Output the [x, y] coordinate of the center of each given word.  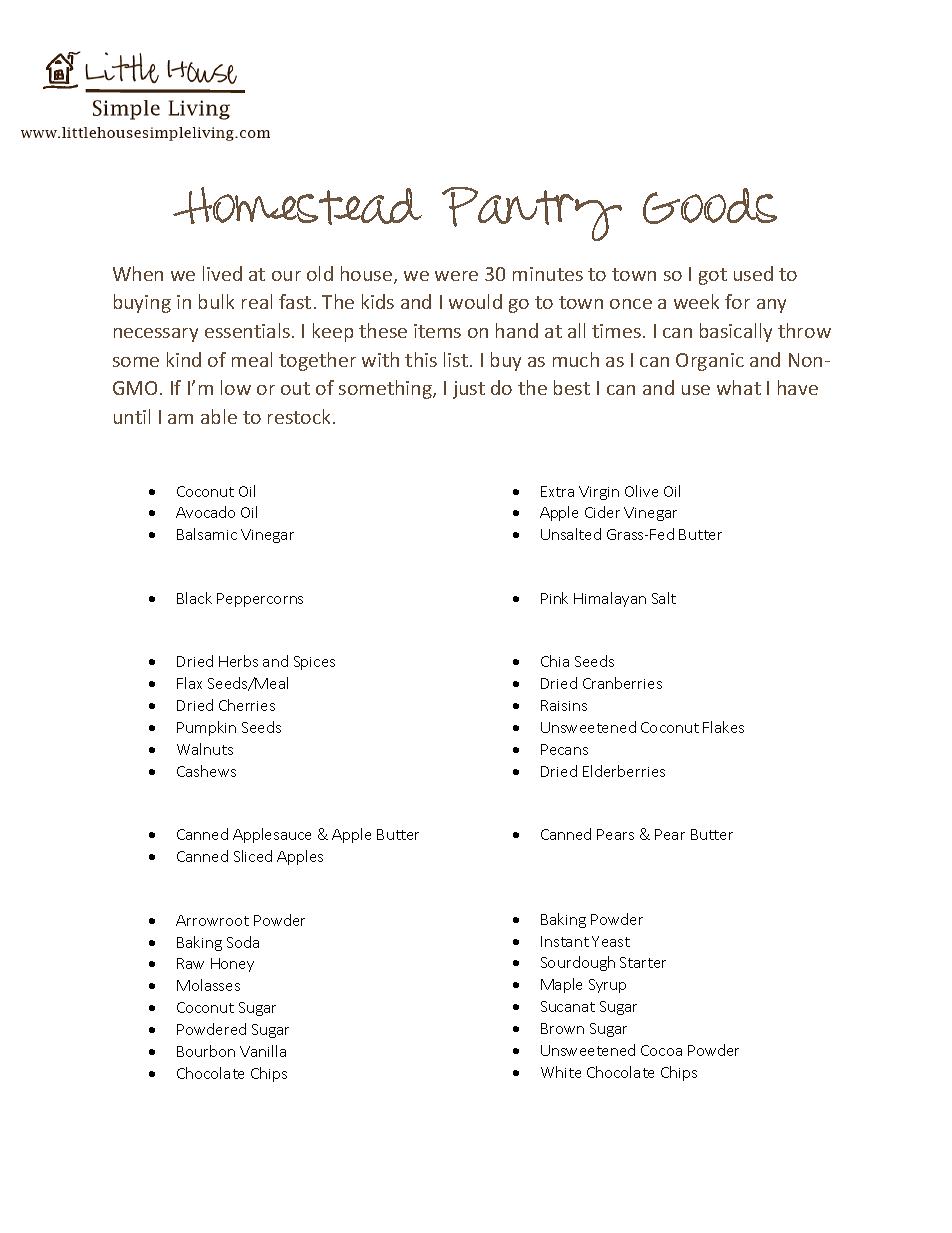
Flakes [723, 727]
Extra [557, 491]
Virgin [599, 493]
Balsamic [207, 534]
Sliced [253, 856]
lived [222, 273]
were [456, 276]
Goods [710, 206]
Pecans [564, 749]
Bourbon [206, 1051]
